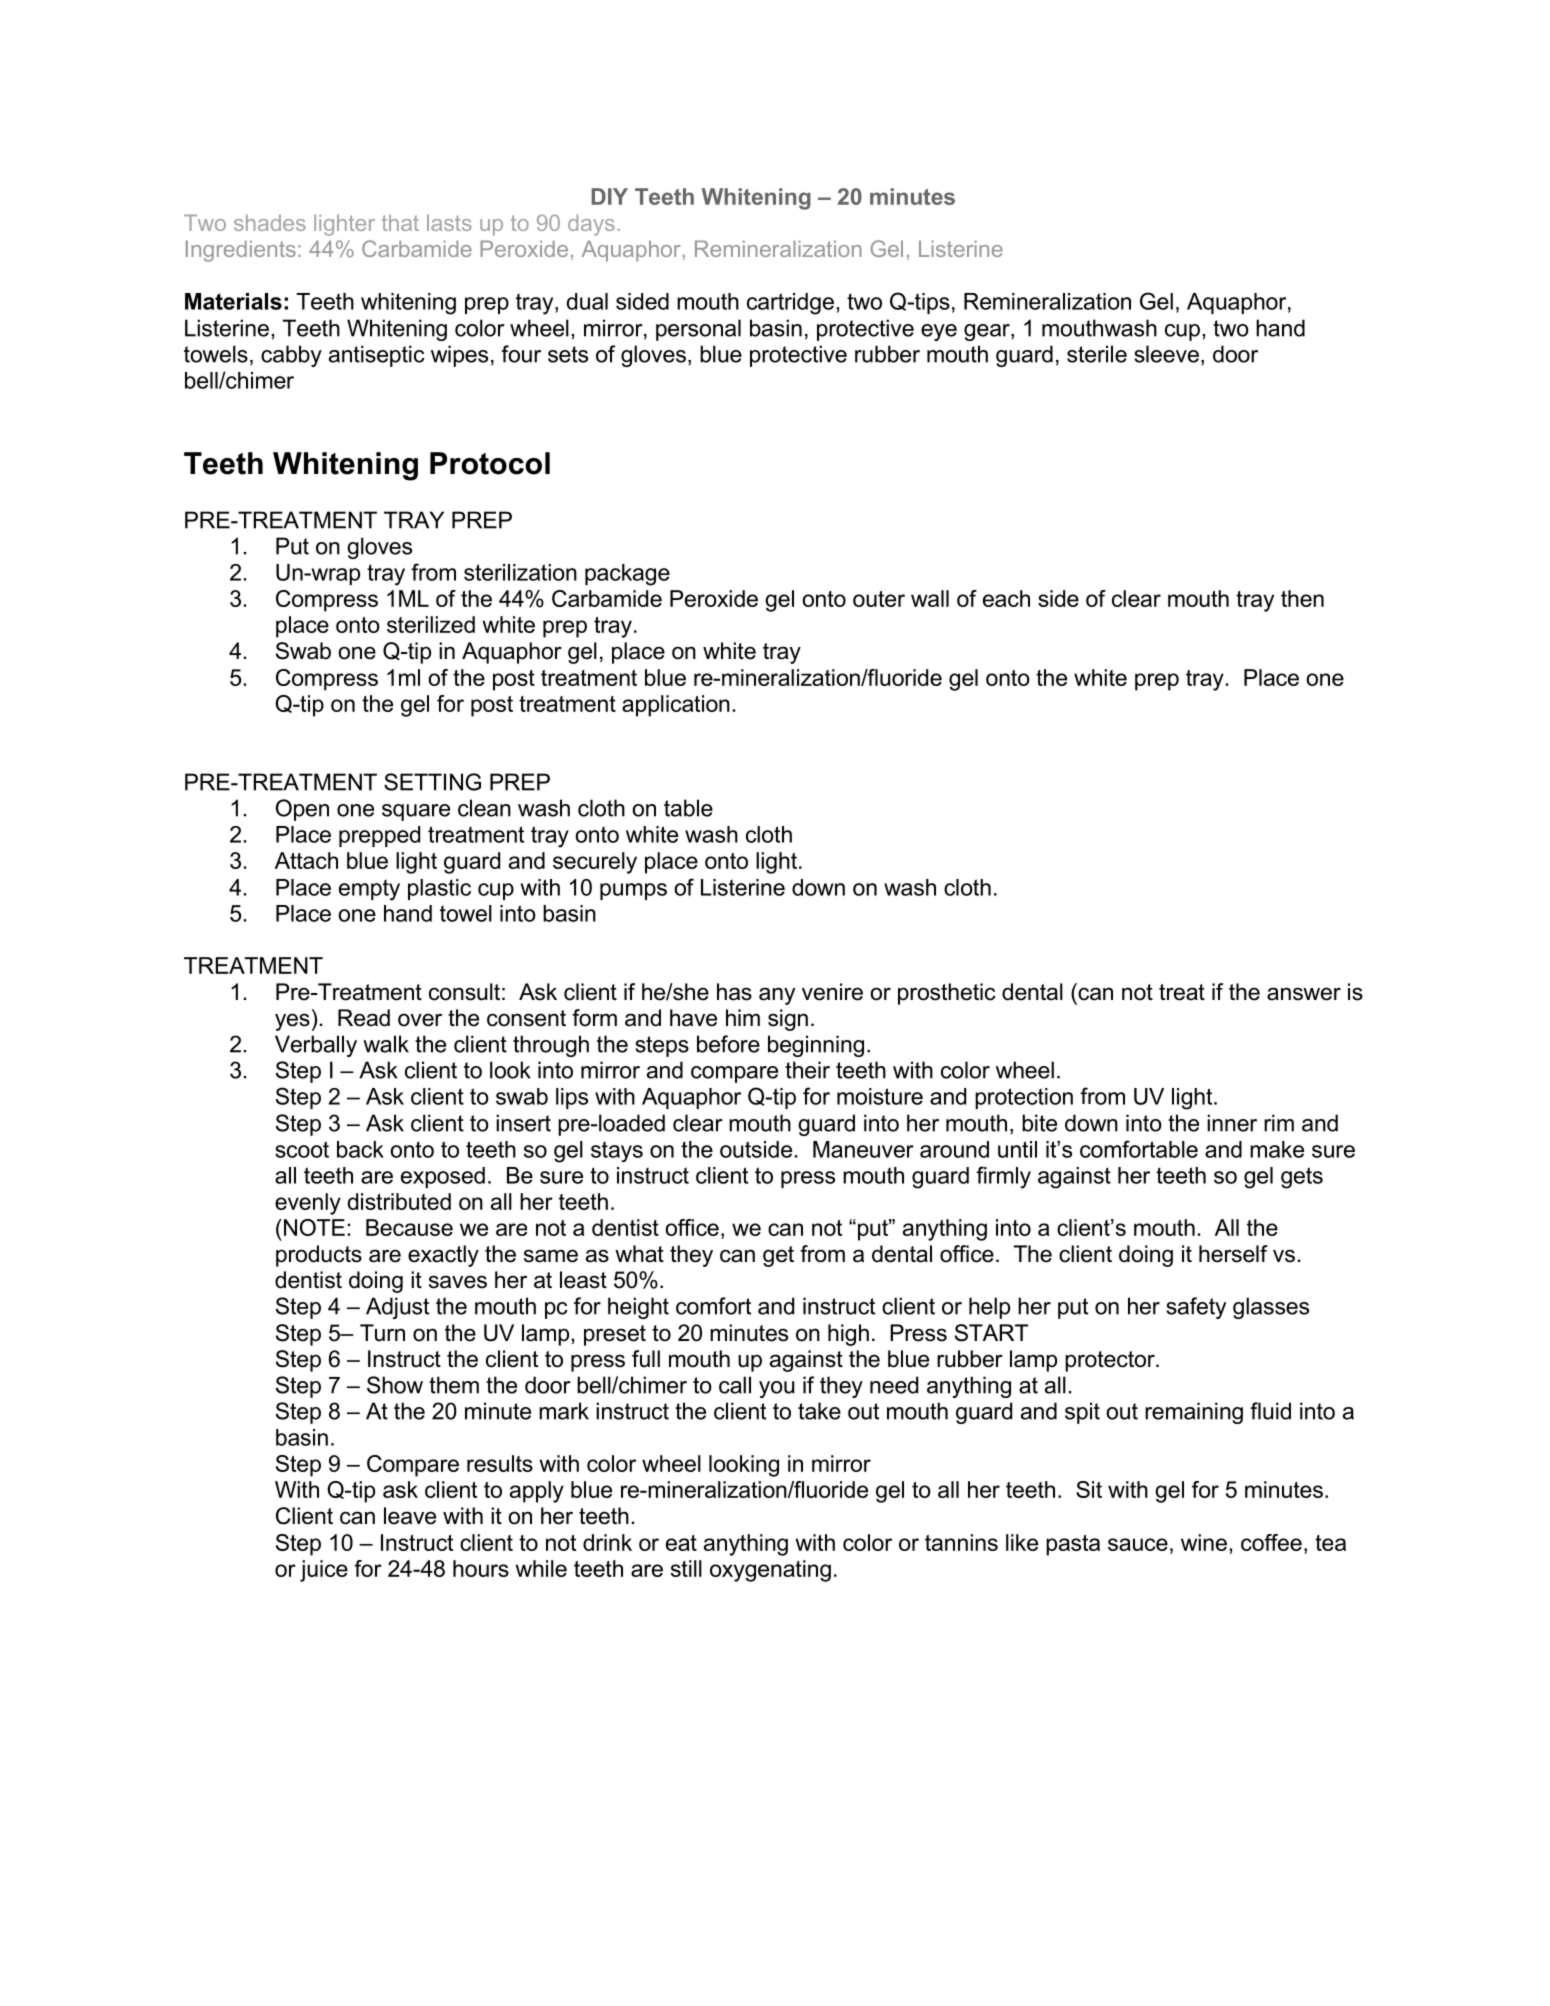 The width and height of the image is (1550, 2006). What do you see at coordinates (1166, 354) in the image?
I see `sleeve` at bounding box center [1166, 354].
